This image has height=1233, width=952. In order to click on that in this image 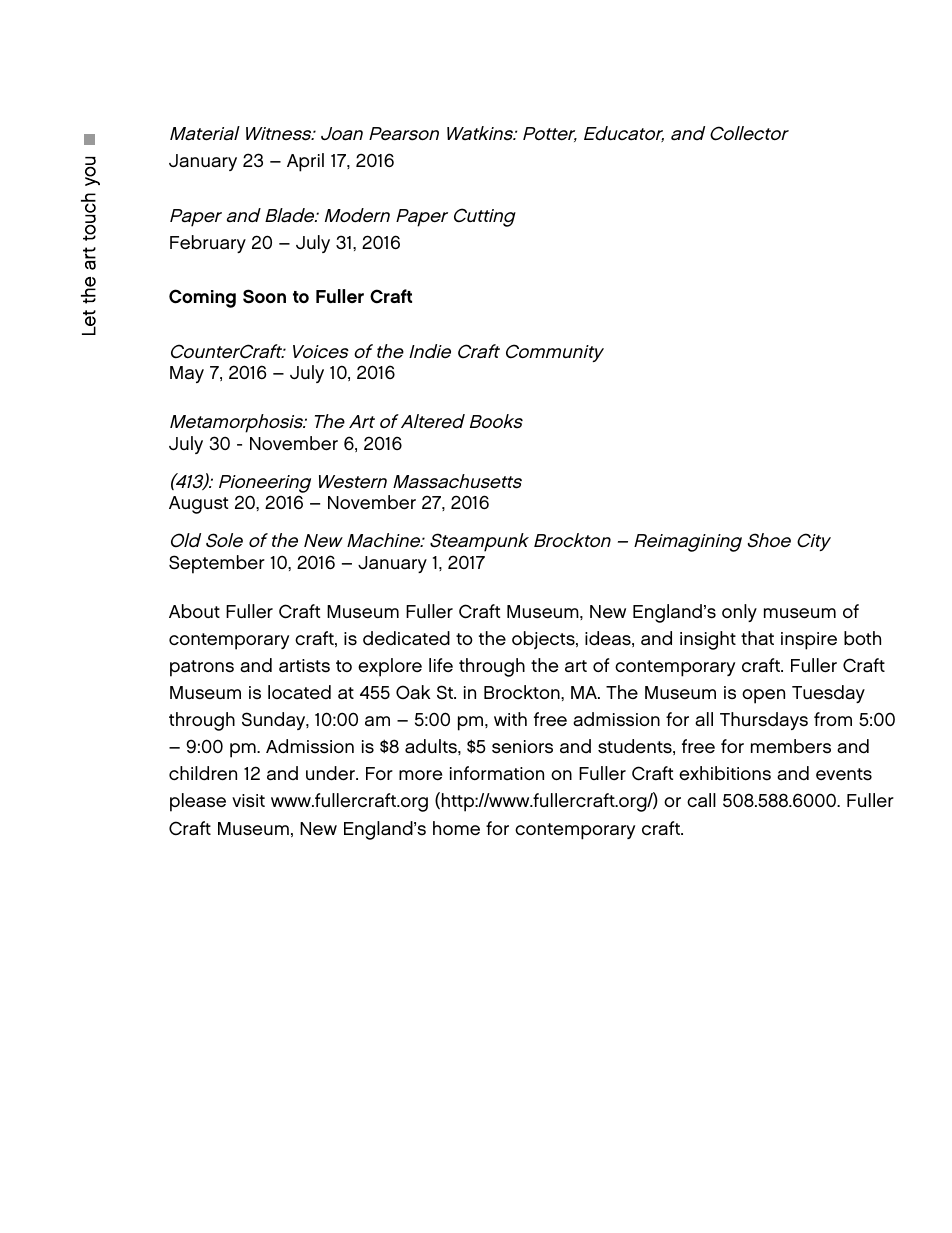, I will do `click(757, 638)`.
